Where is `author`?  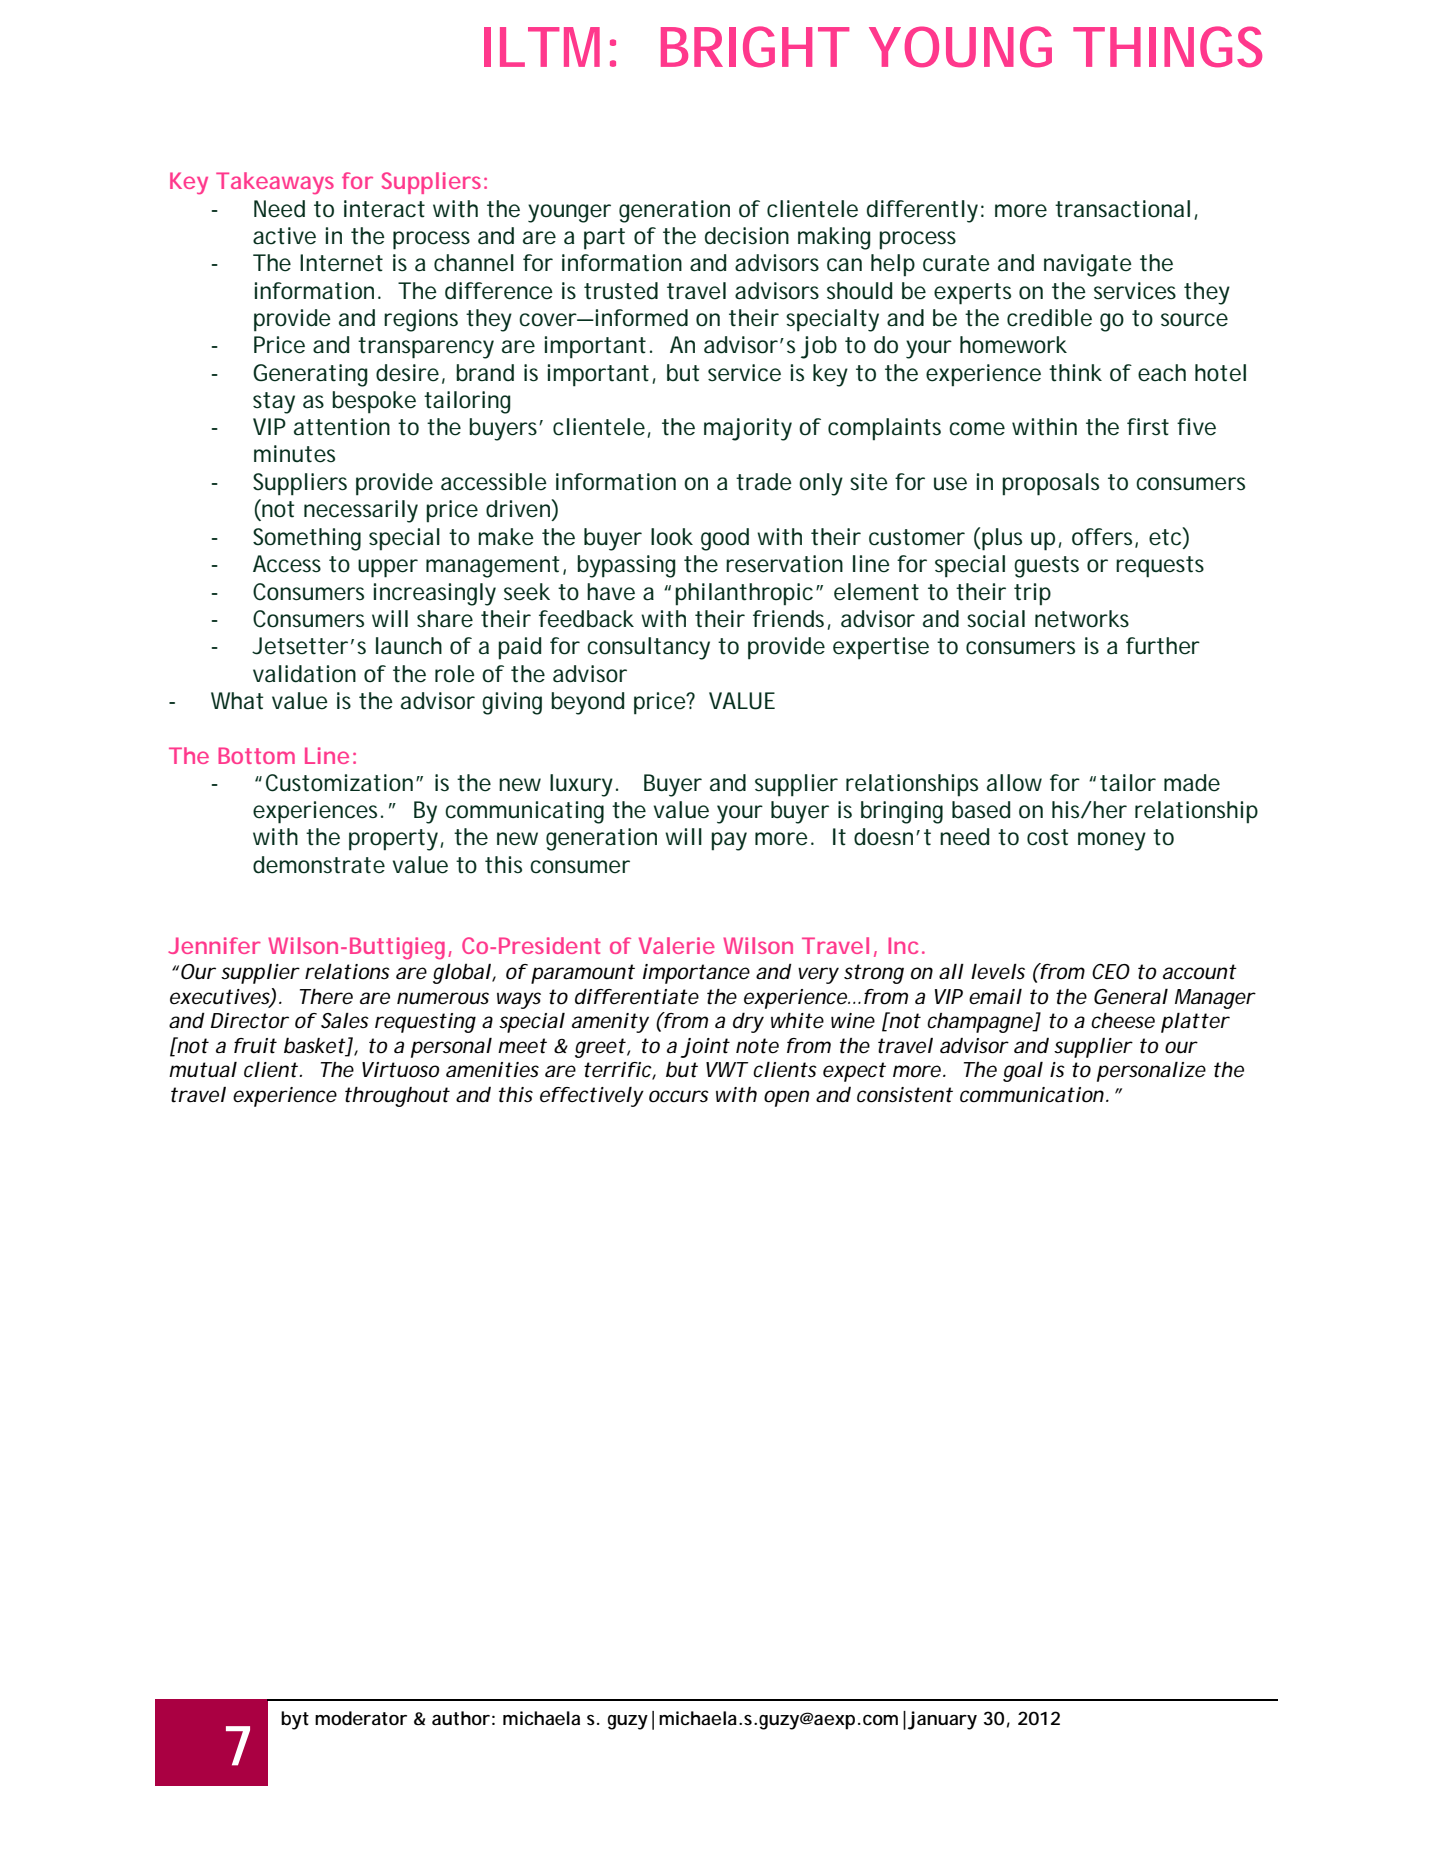 author is located at coordinates (461, 1718).
